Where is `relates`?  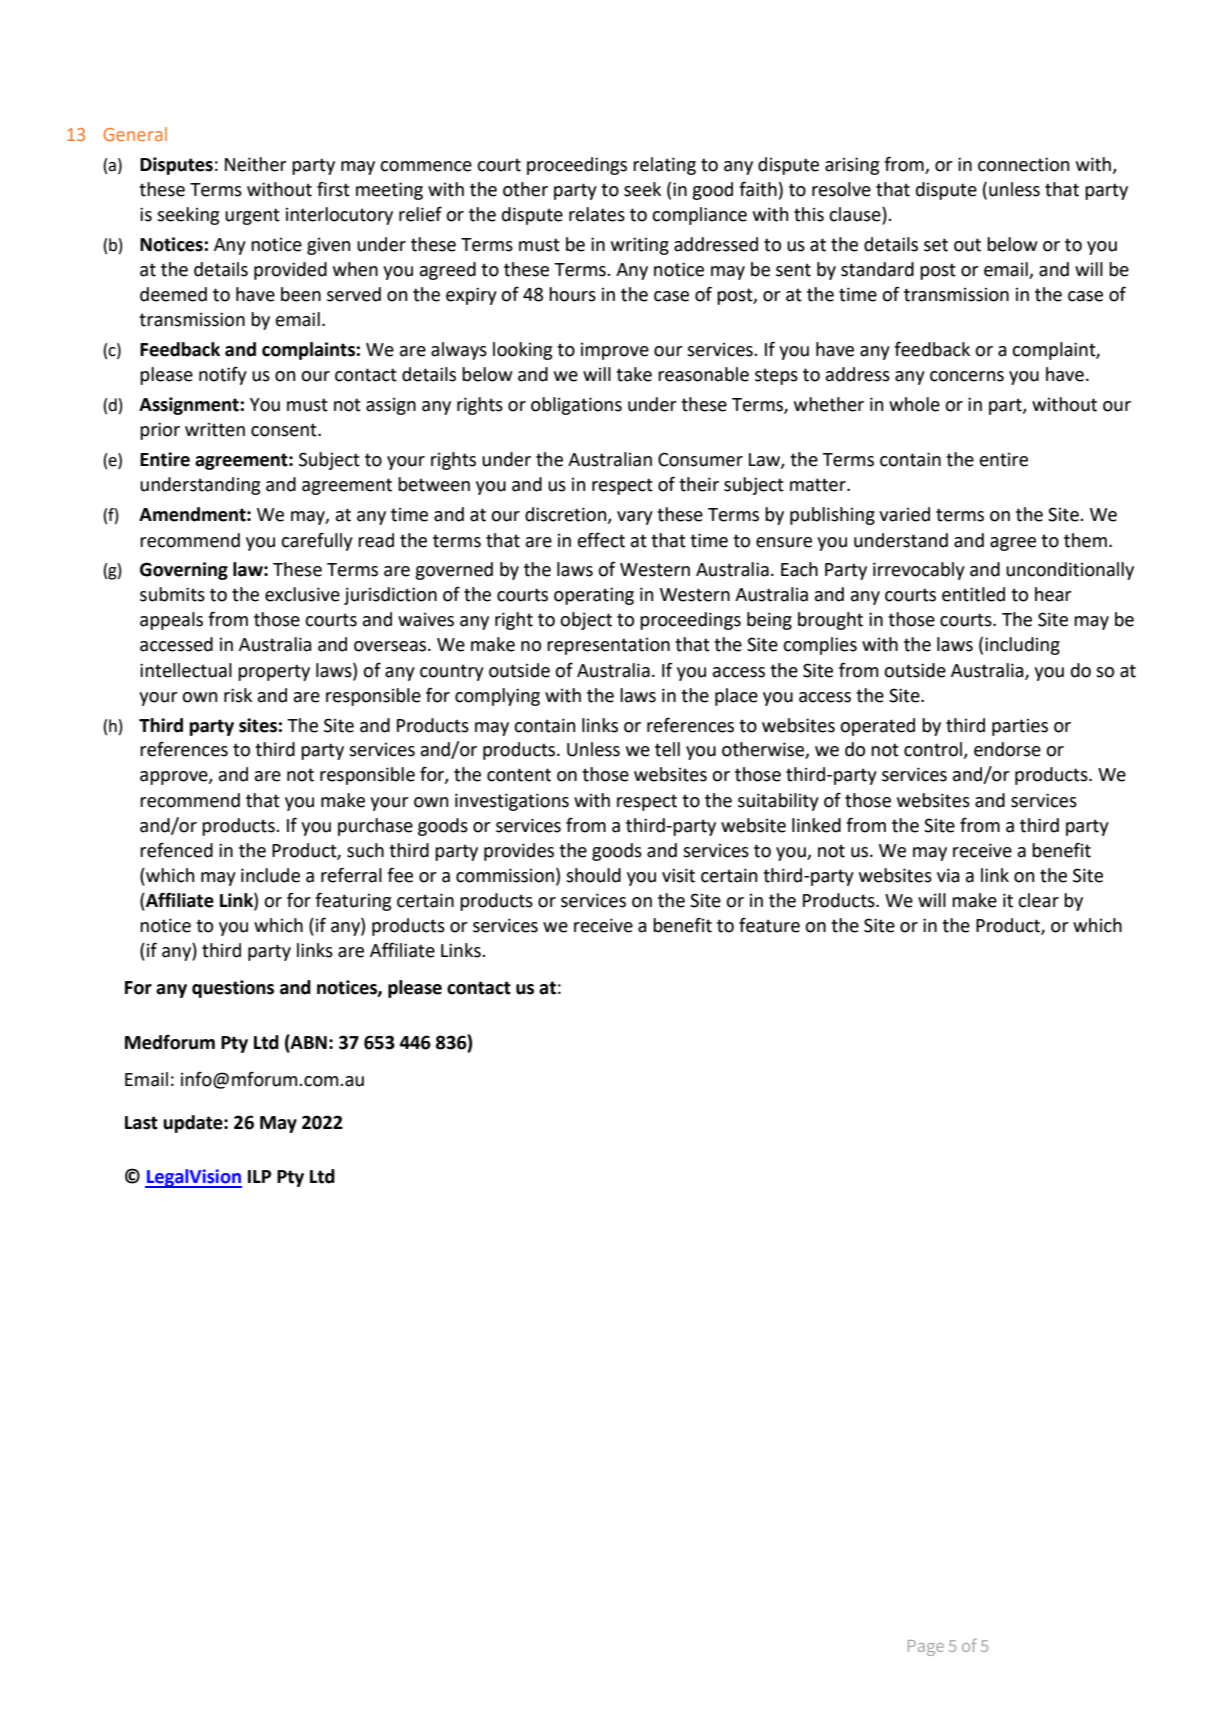
relates is located at coordinates (597, 214).
